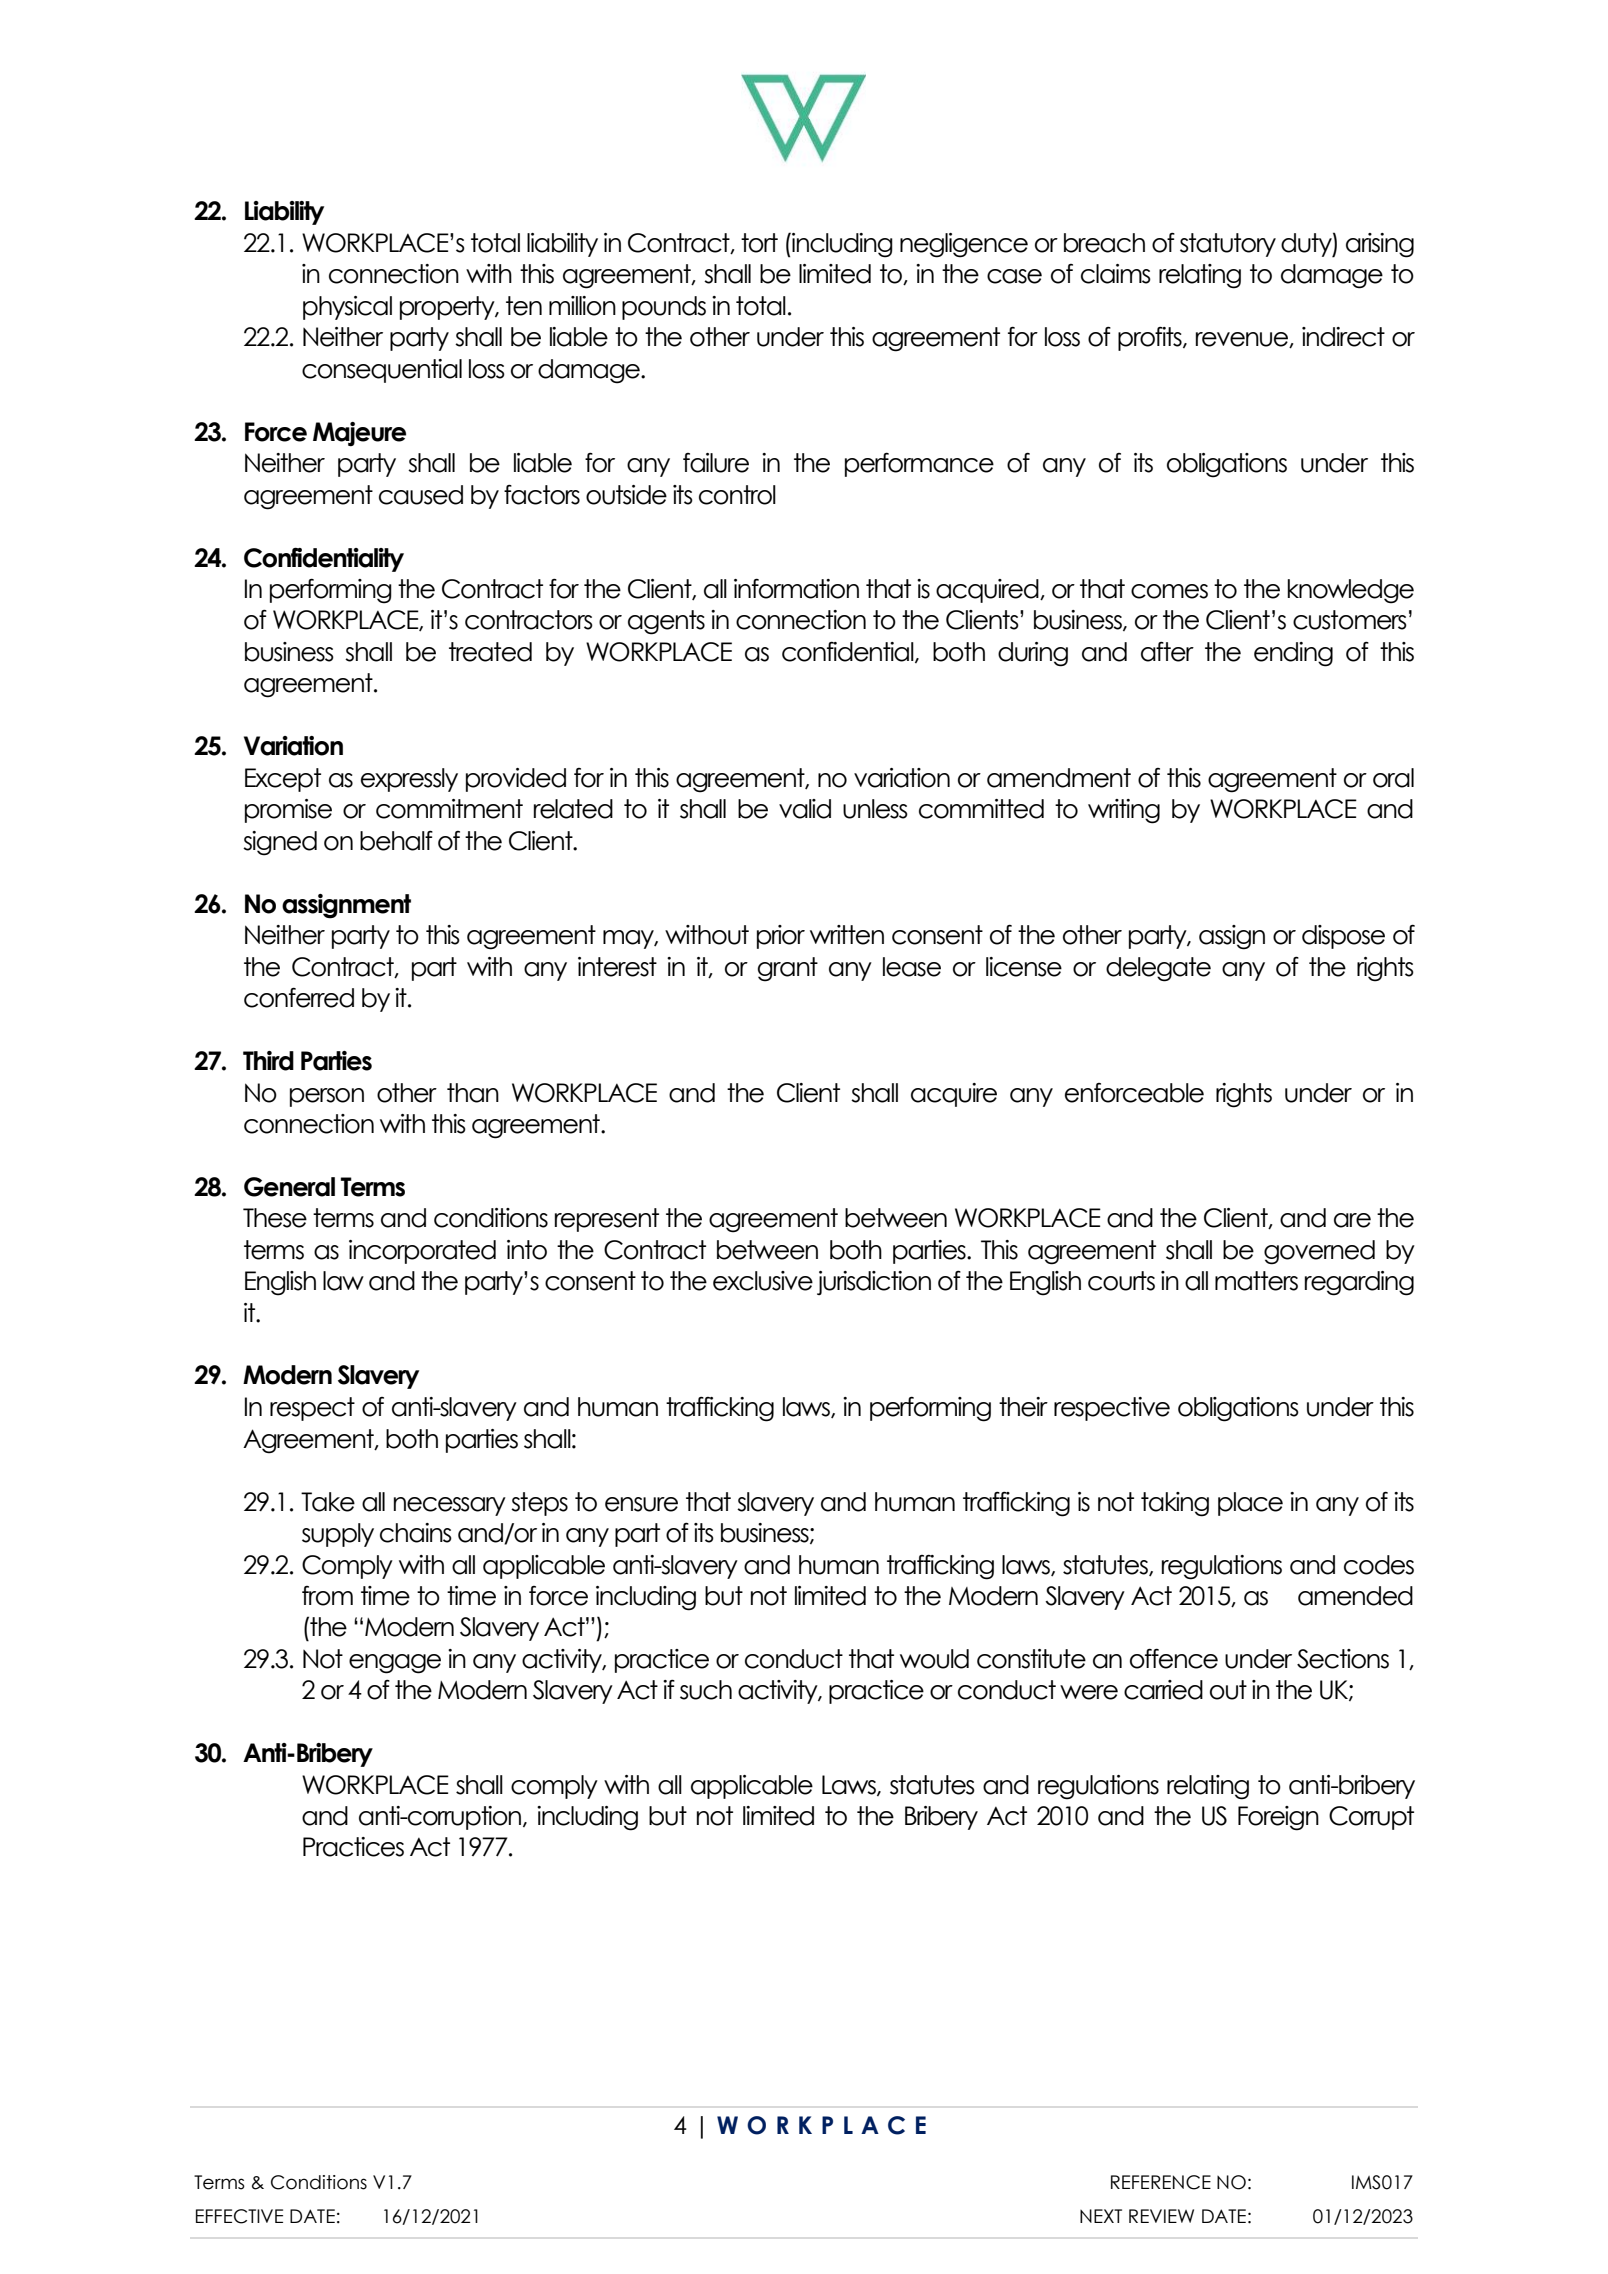  What do you see at coordinates (1278, 1818) in the image?
I see `Foreign` at bounding box center [1278, 1818].
